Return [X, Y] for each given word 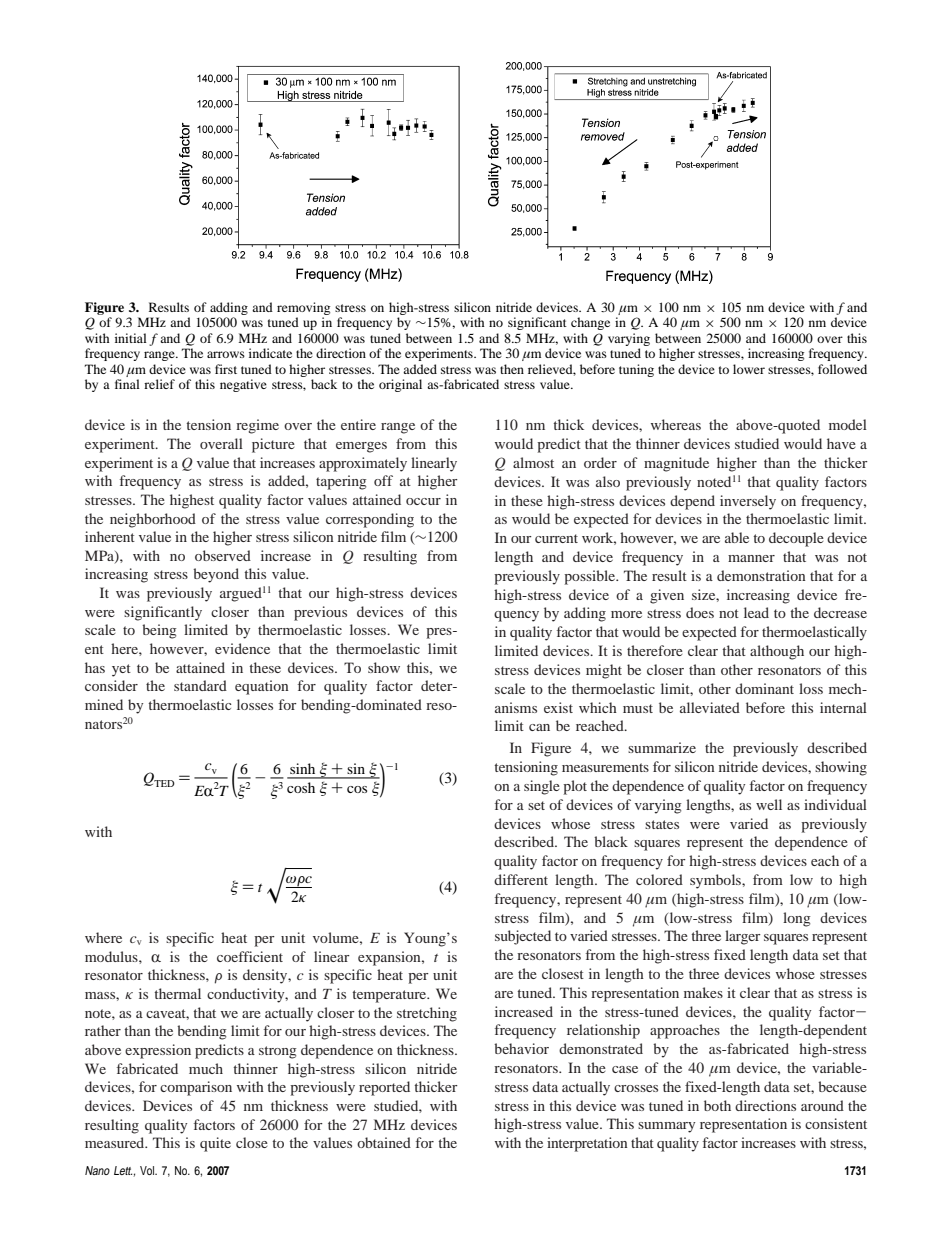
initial [131, 338]
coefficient [250, 956]
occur [423, 501]
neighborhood [153, 520]
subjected [523, 937]
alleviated [710, 707]
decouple [796, 539]
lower [749, 369]
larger [743, 937]
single [542, 787]
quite [215, 1144]
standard [200, 685]
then [512, 369]
